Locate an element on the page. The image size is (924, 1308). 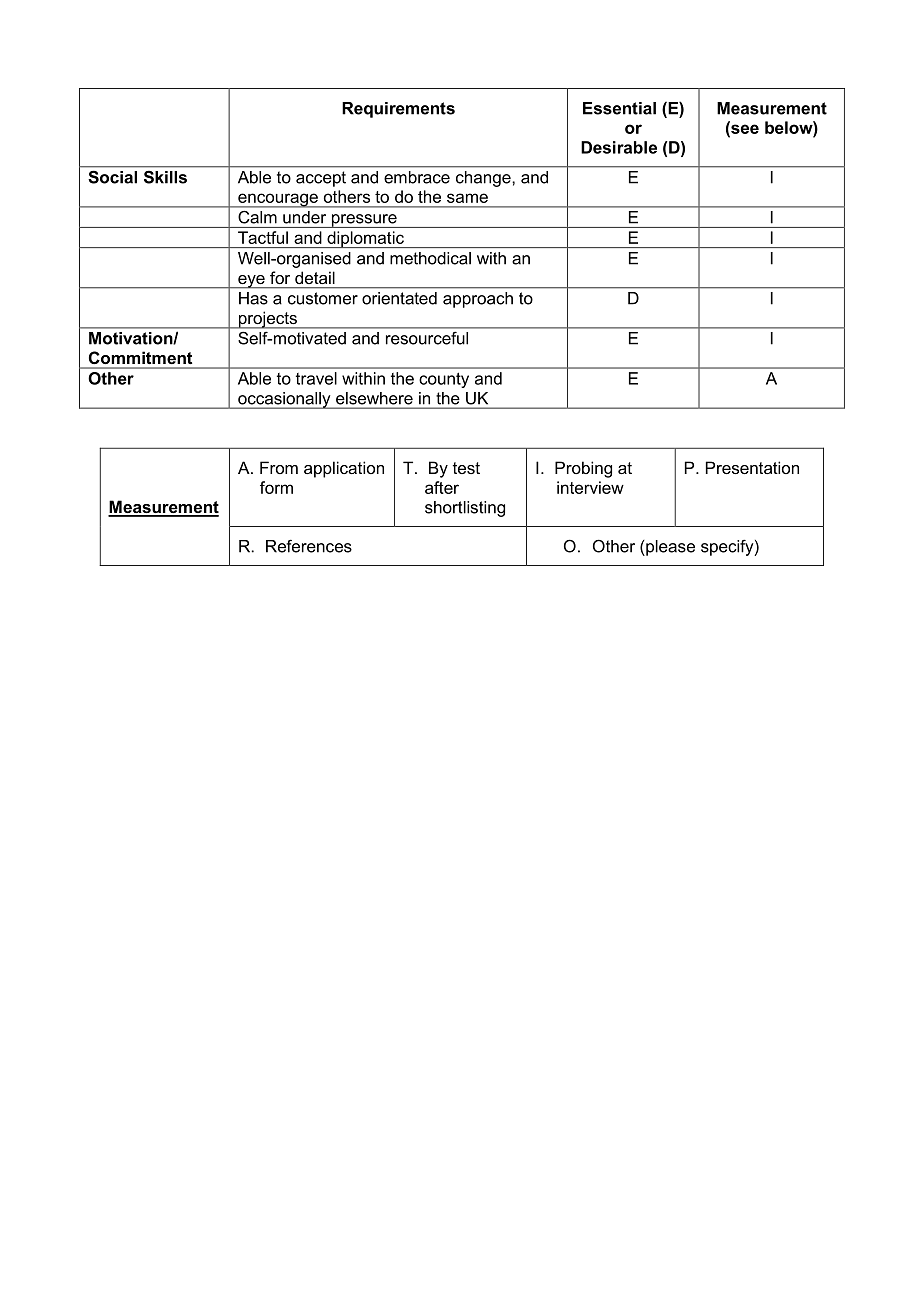
county is located at coordinates (444, 380).
